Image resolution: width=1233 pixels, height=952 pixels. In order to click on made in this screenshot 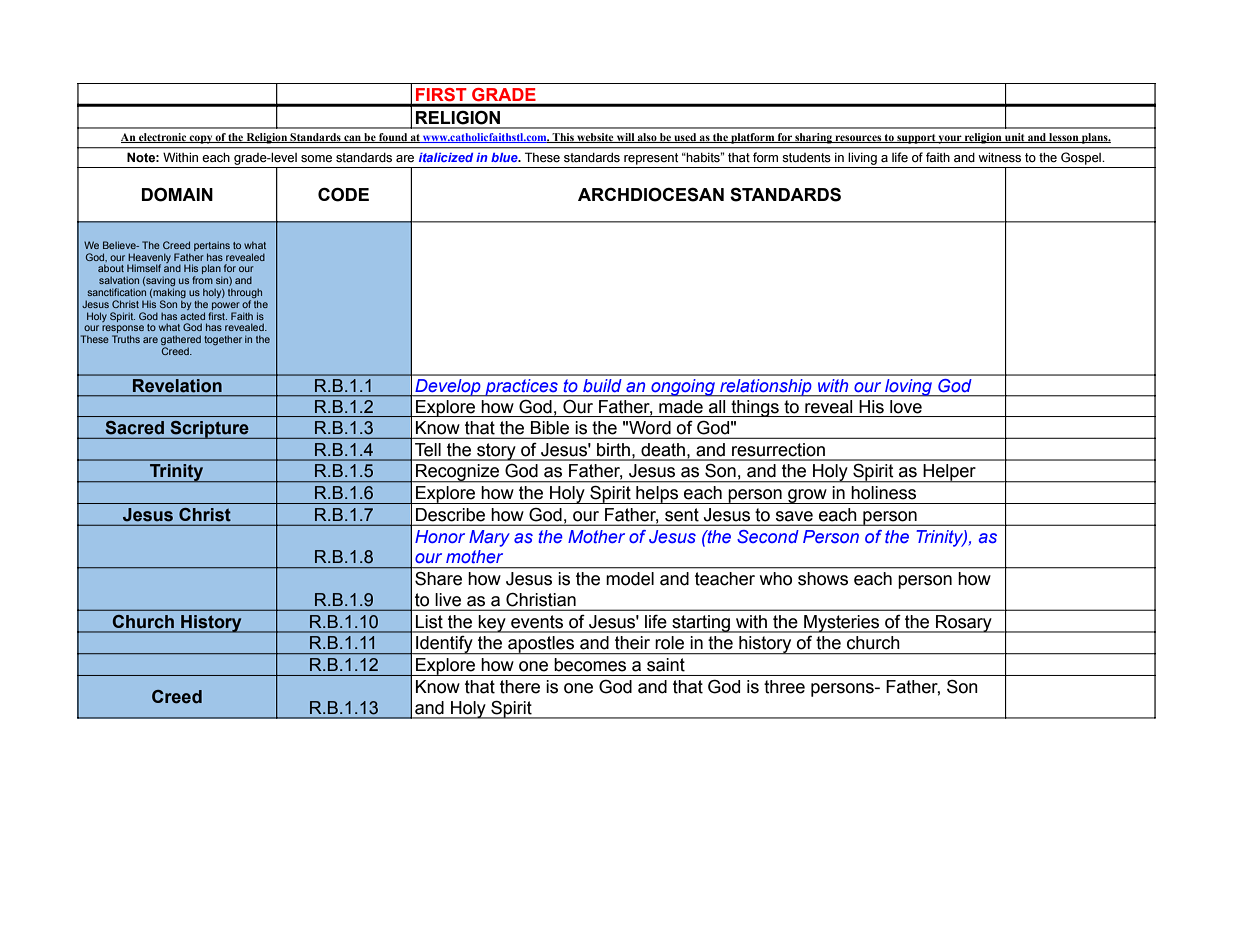, I will do `click(681, 406)`.
